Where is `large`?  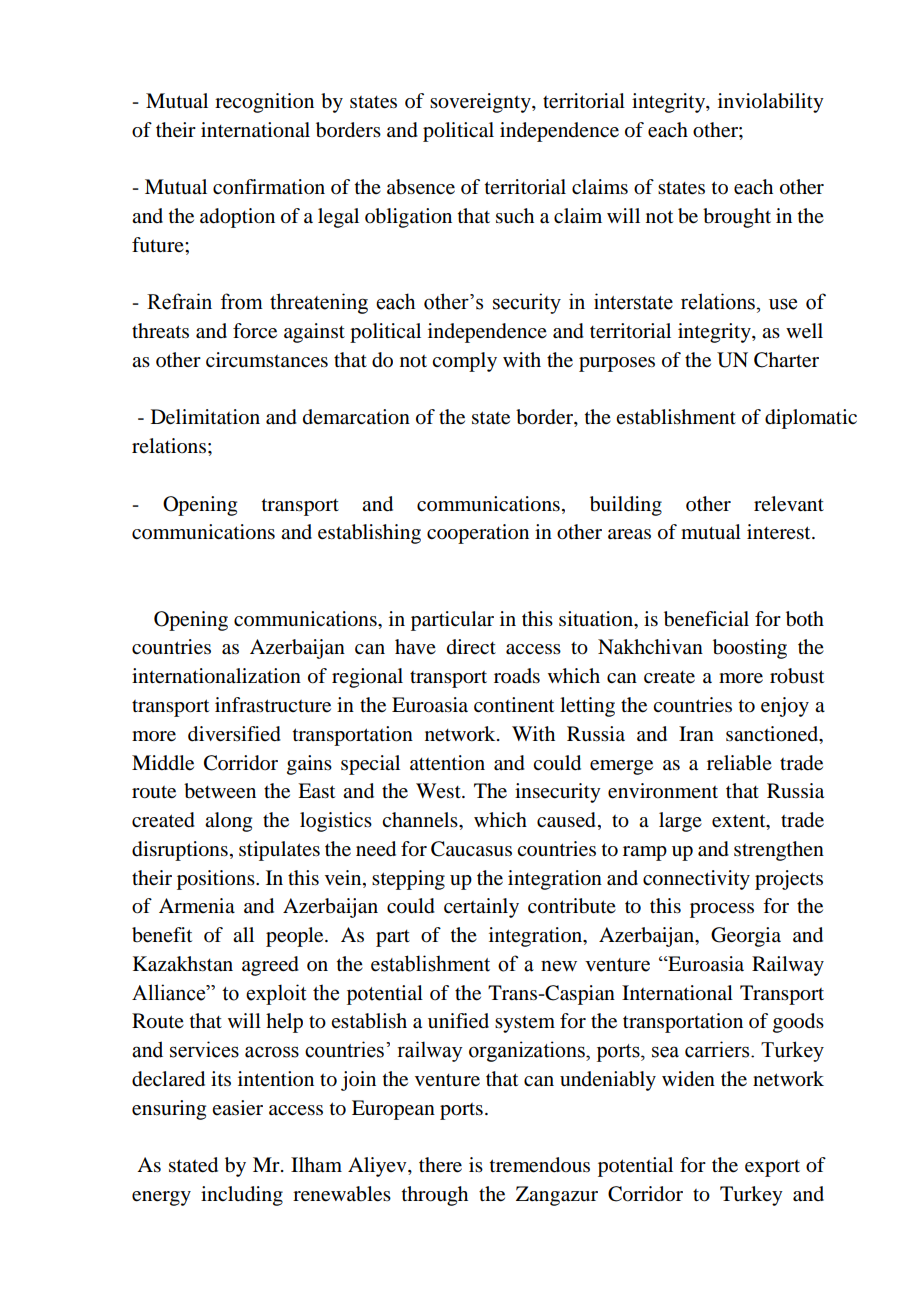
large is located at coordinates (680, 822).
